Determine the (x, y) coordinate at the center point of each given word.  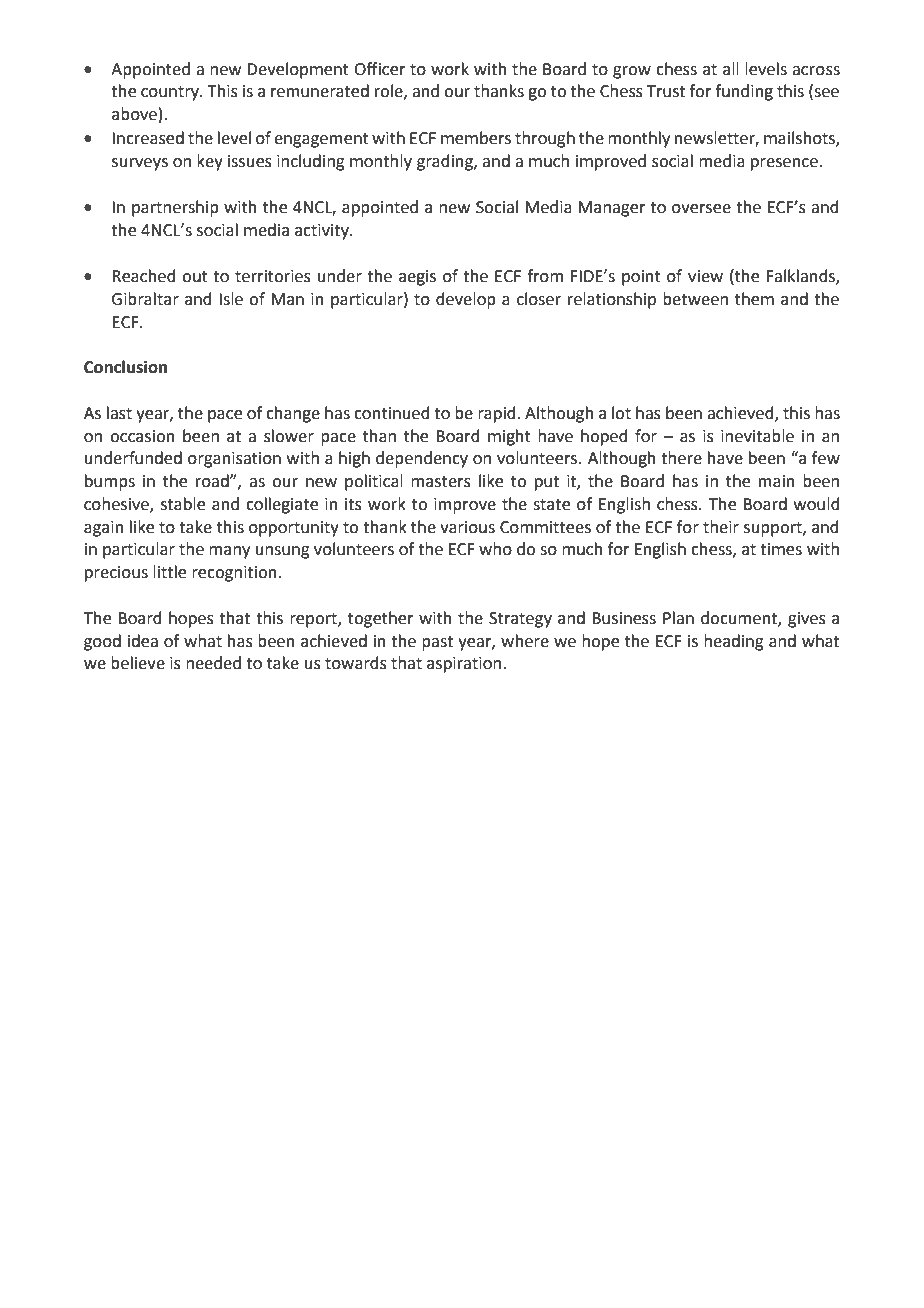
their (721, 527)
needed (213, 663)
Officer (380, 69)
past (437, 643)
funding (744, 92)
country (171, 93)
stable (183, 504)
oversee (701, 209)
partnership (175, 208)
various (467, 527)
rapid (497, 414)
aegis (417, 278)
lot (621, 413)
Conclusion (125, 367)
